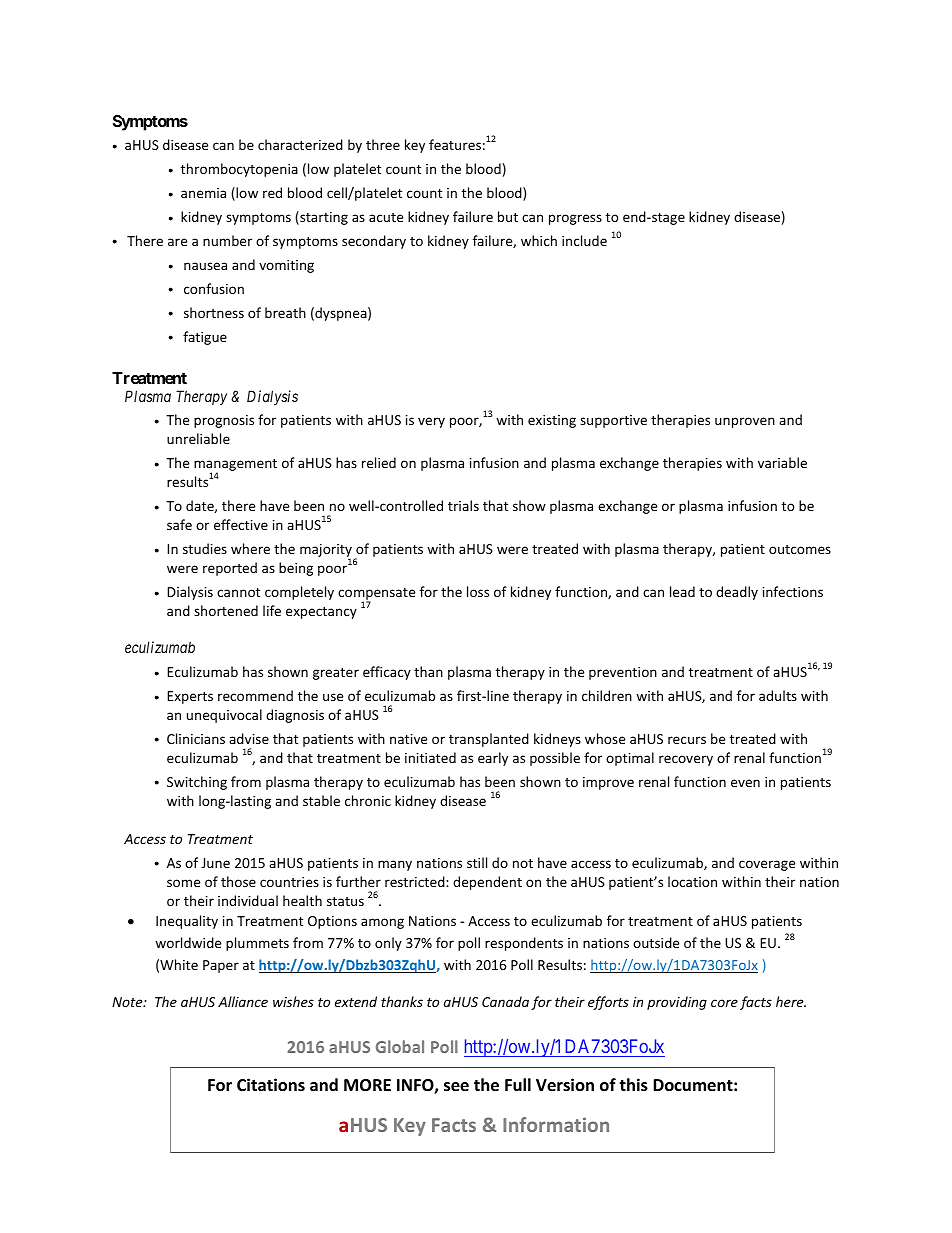 The image size is (952, 1233). I want to click on variable, so click(782, 462).
